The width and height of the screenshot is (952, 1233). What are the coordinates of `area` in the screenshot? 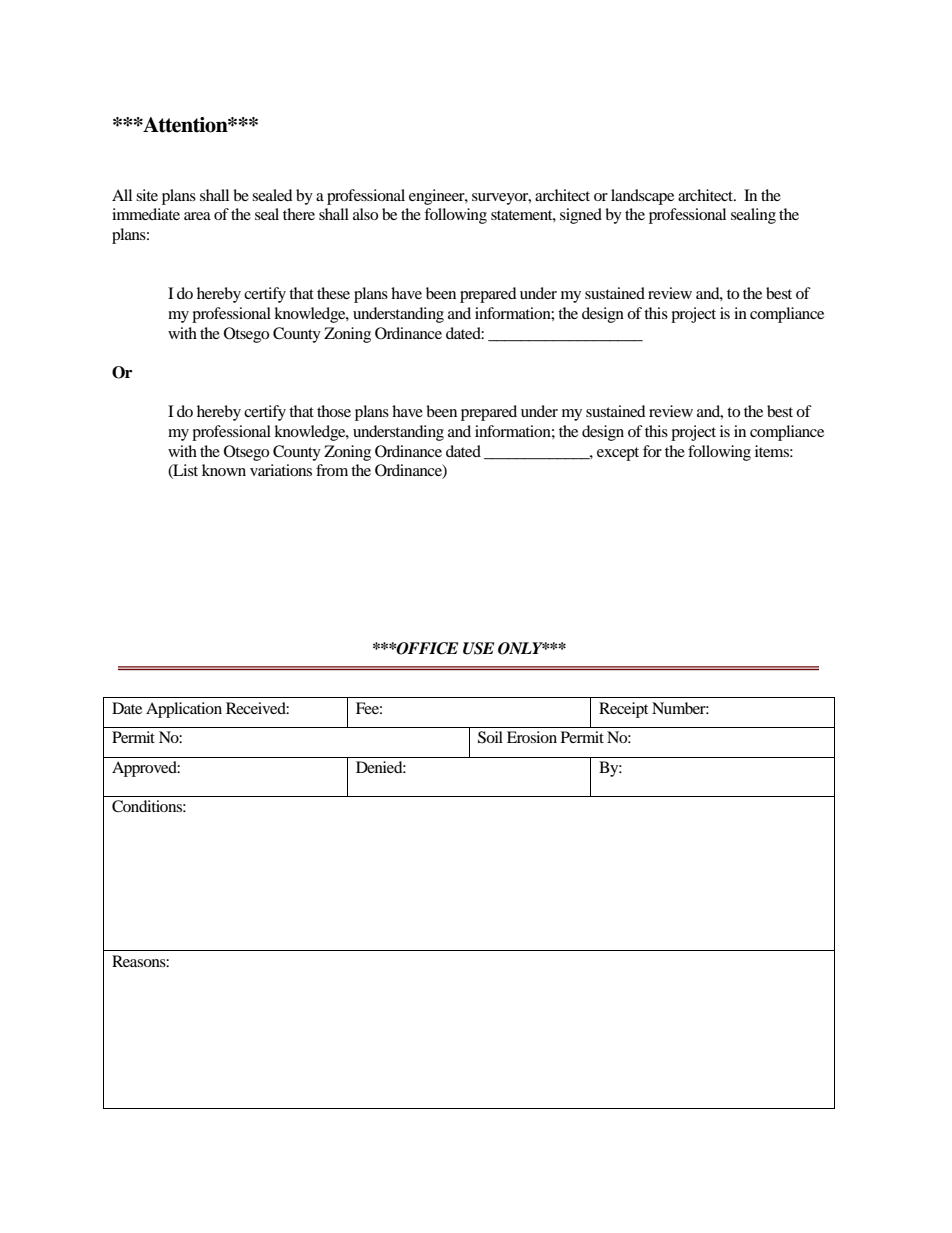 It's located at (197, 216).
